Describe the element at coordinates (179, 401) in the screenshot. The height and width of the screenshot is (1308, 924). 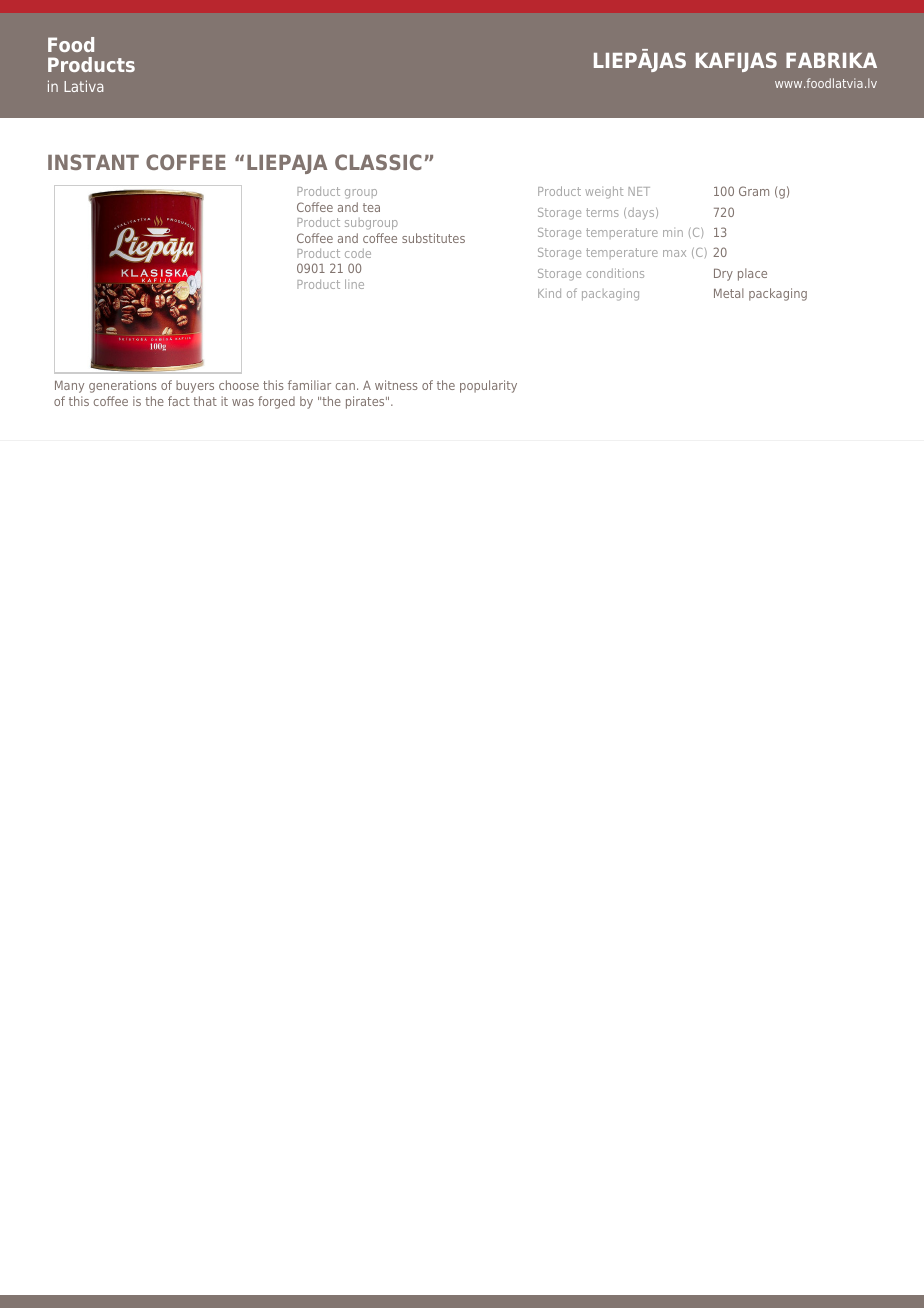
I see `fact` at that location.
